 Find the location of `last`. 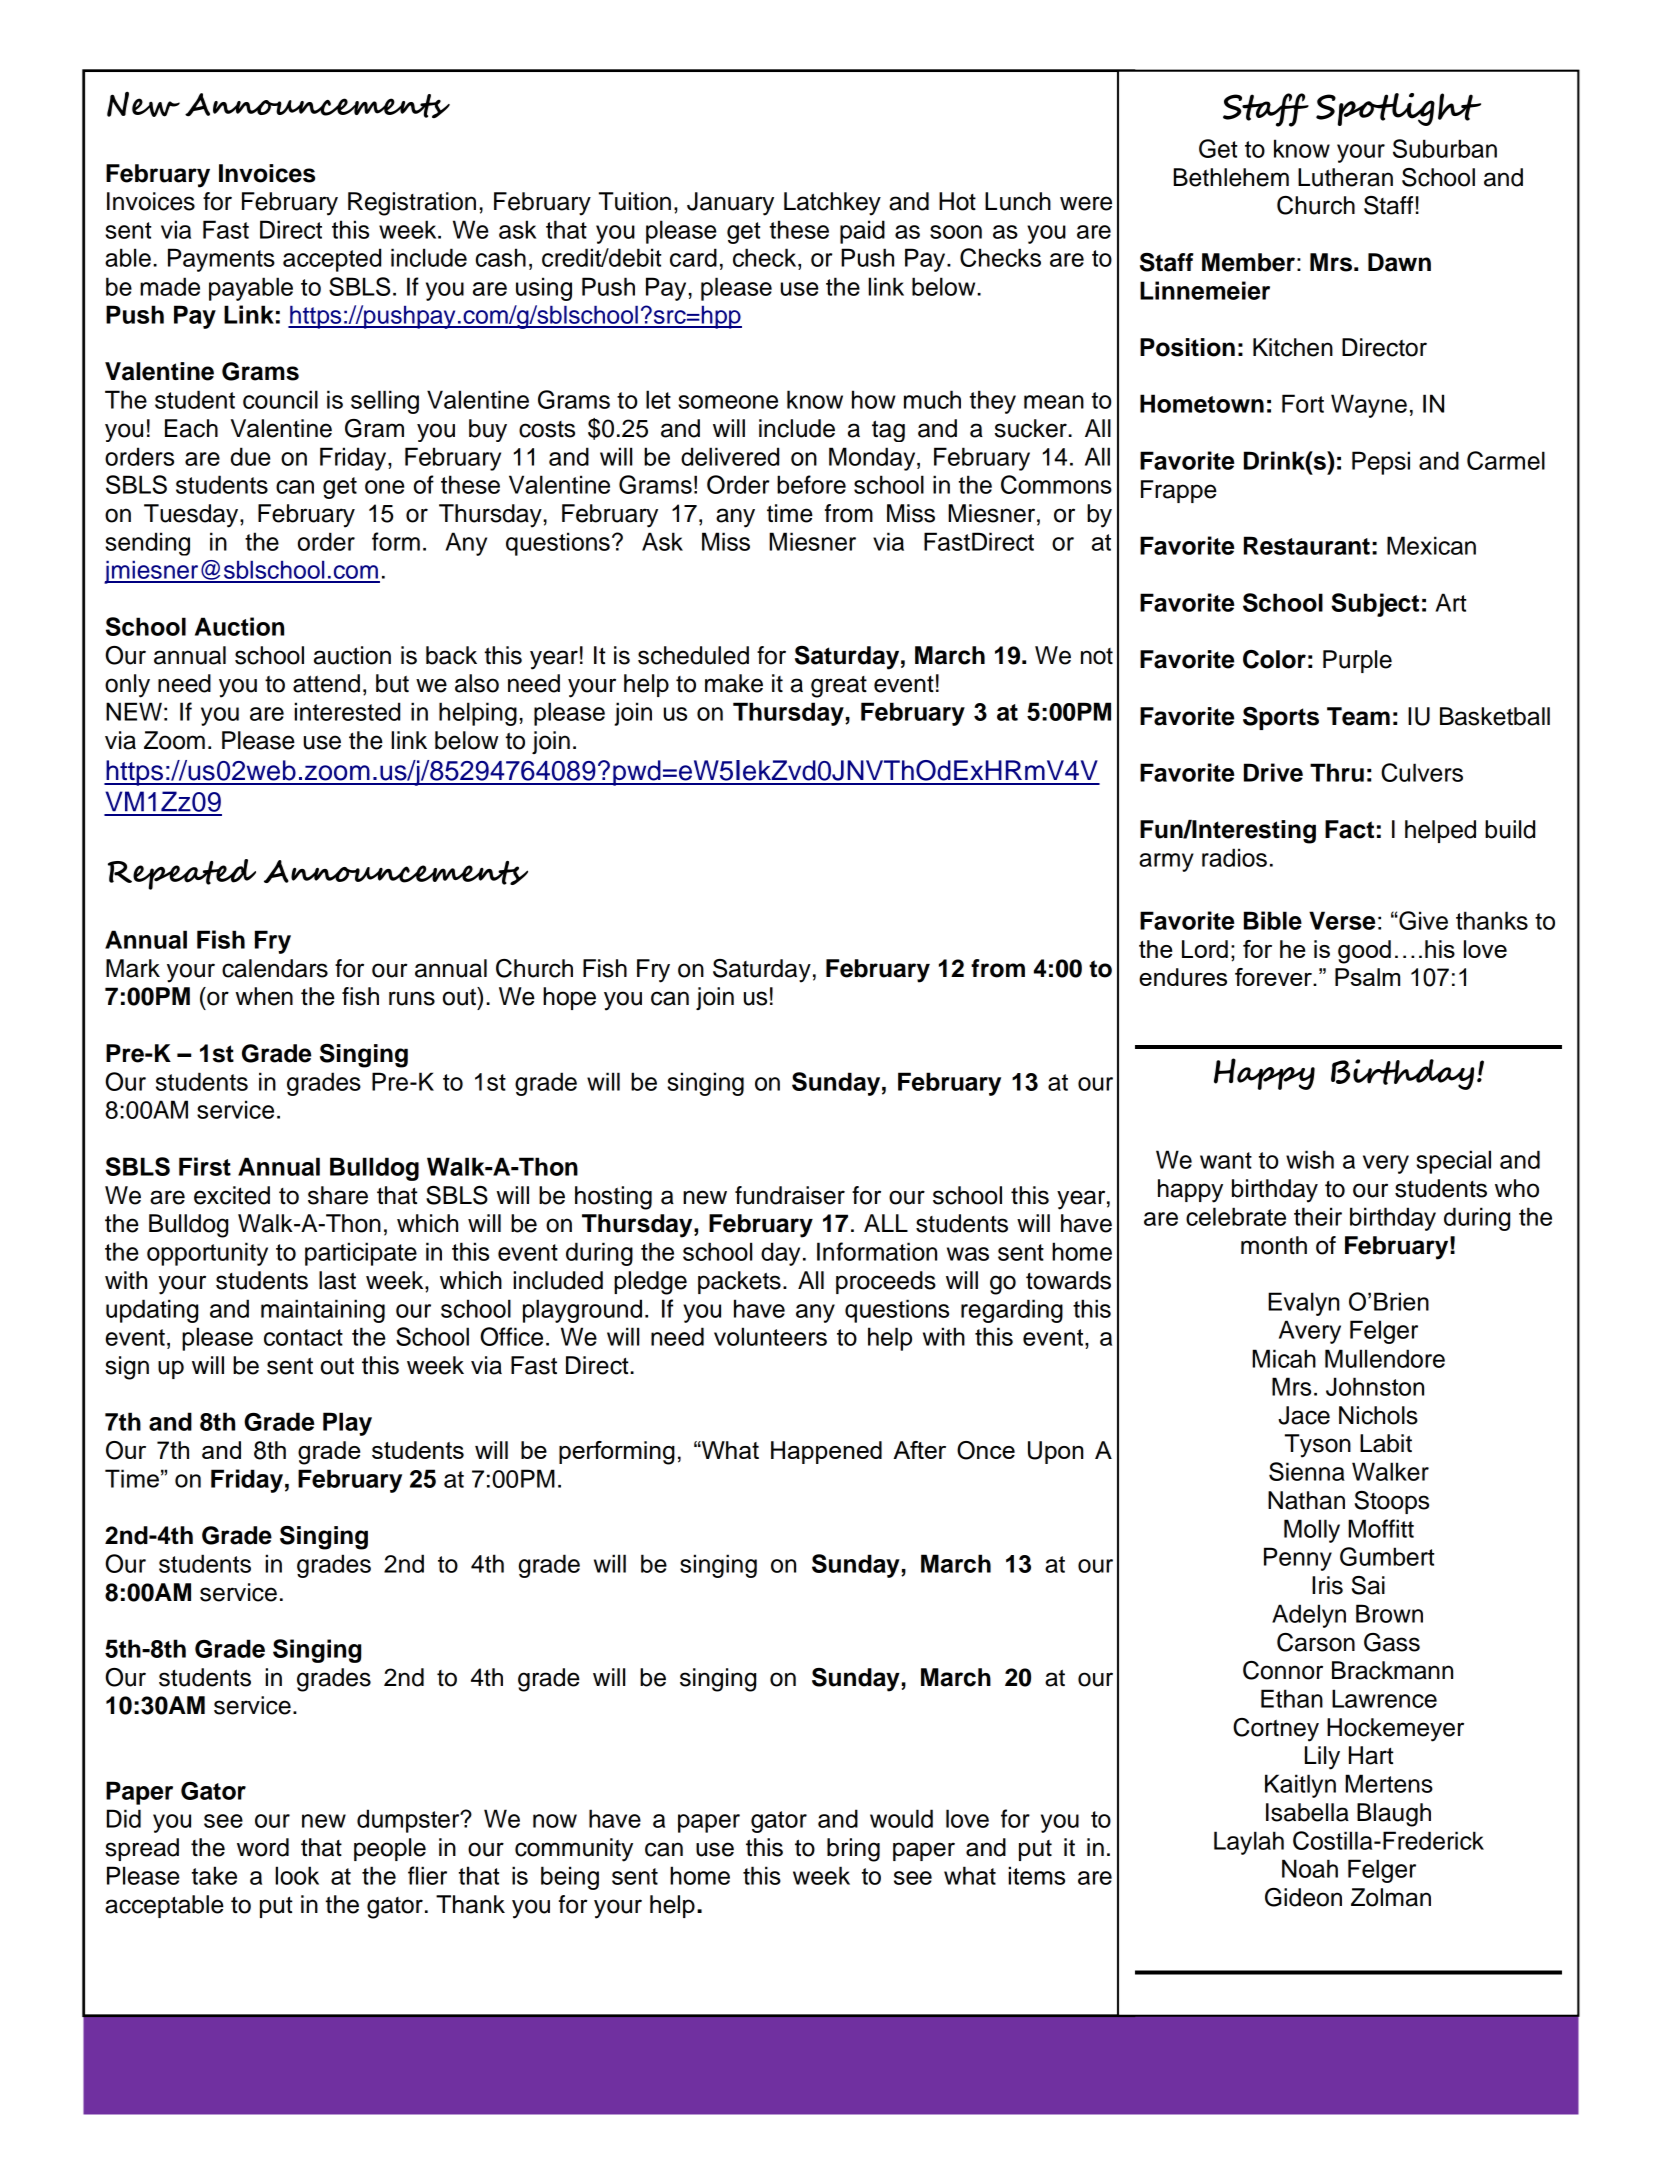

last is located at coordinates (337, 1280).
